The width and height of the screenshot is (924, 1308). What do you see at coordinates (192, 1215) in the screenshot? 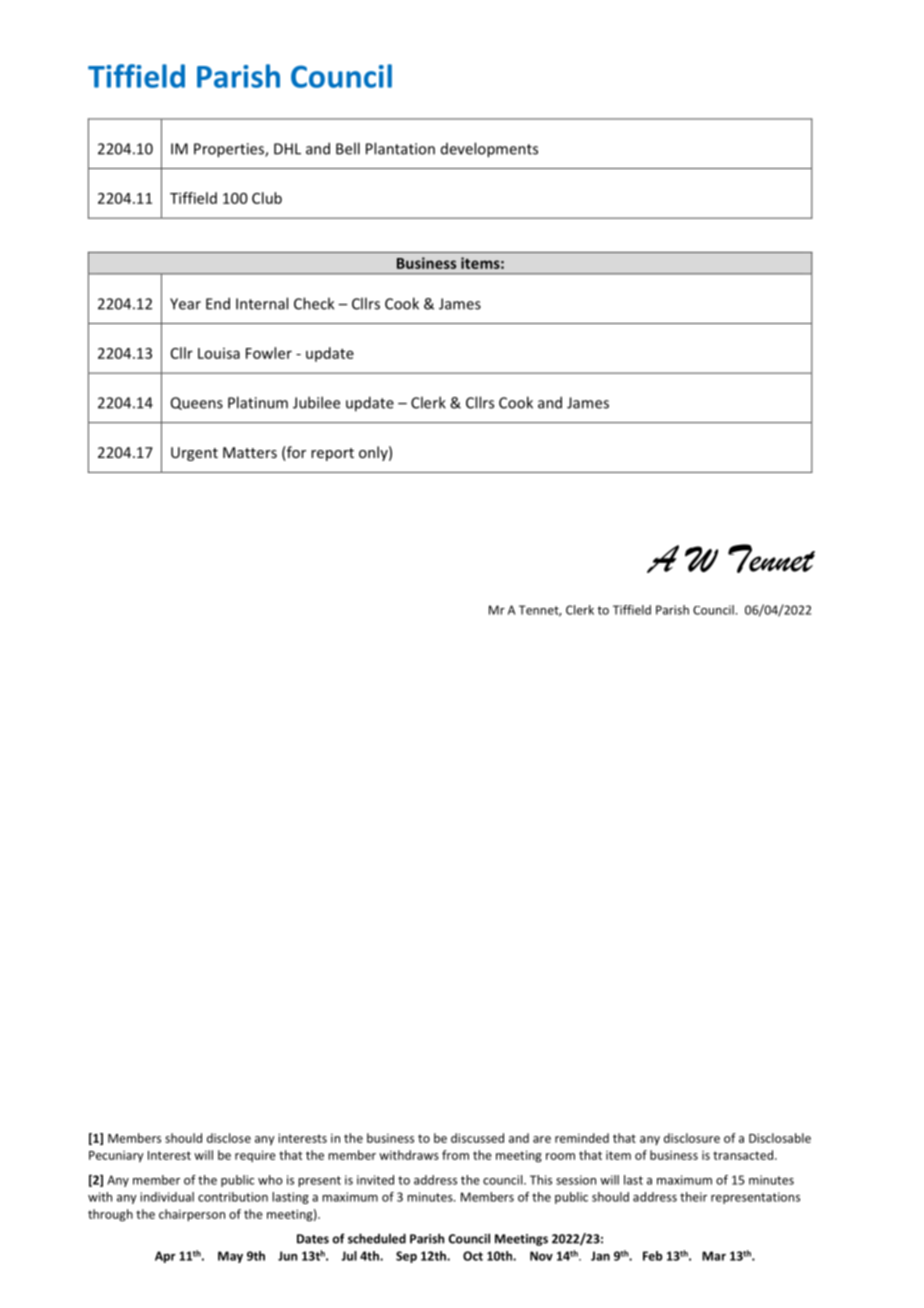
I see `chairperson` at bounding box center [192, 1215].
